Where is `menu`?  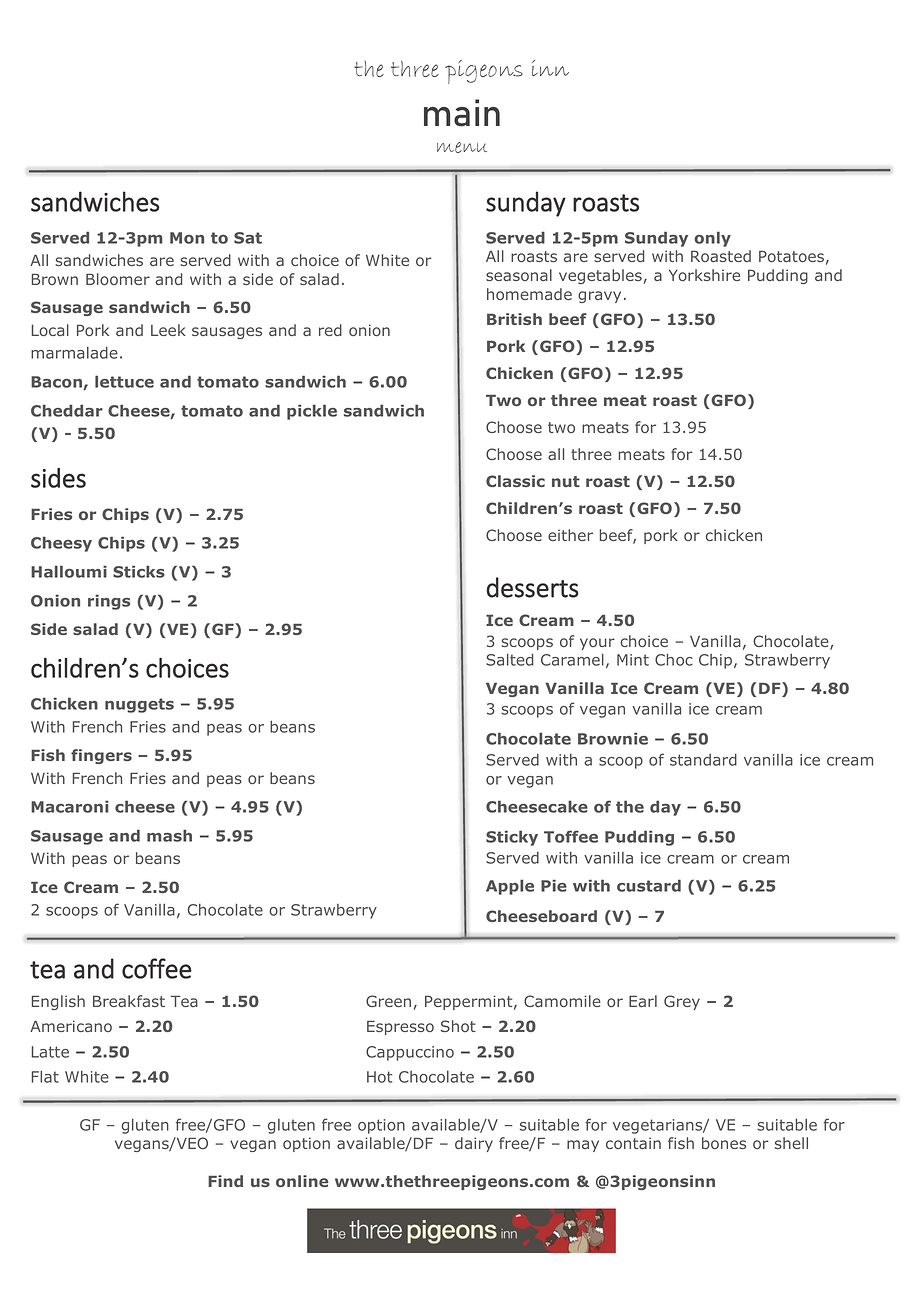
menu is located at coordinates (462, 147).
